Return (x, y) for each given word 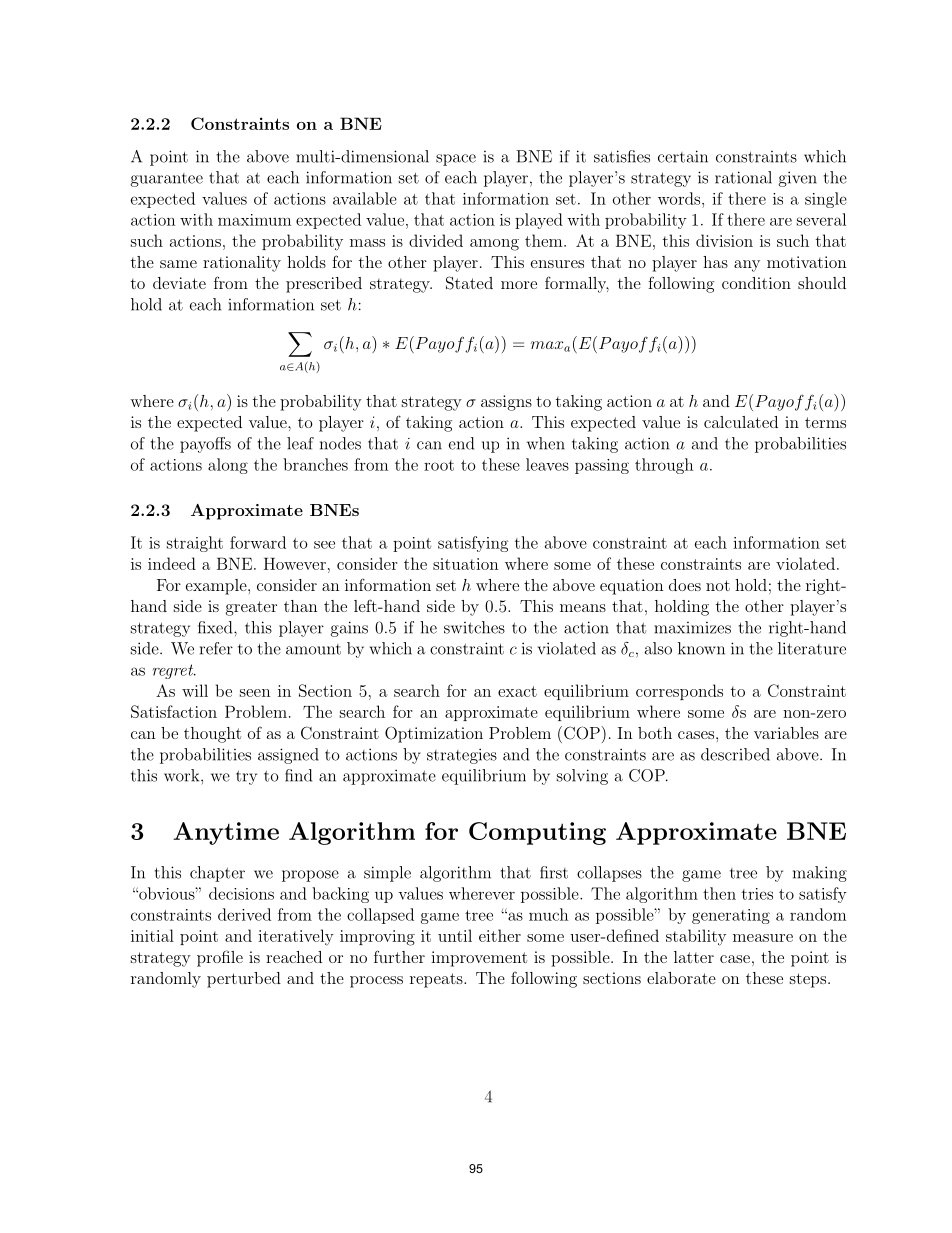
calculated (741, 422)
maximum (254, 220)
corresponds (679, 692)
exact (517, 691)
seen (255, 693)
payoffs (205, 445)
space (456, 160)
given (797, 179)
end (461, 443)
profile (220, 958)
